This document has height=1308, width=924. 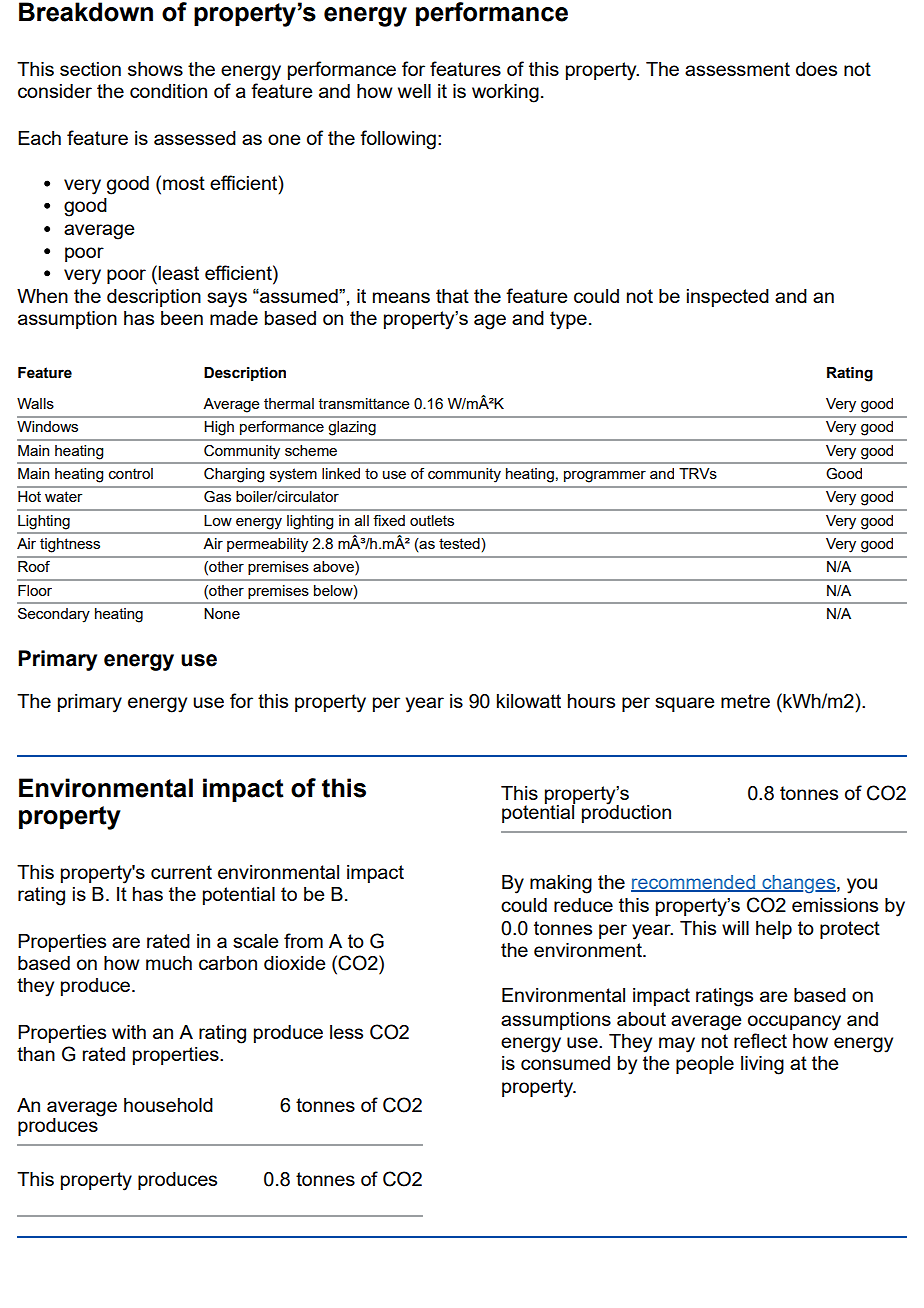 What do you see at coordinates (129, 1032) in the document?
I see `with` at bounding box center [129, 1032].
